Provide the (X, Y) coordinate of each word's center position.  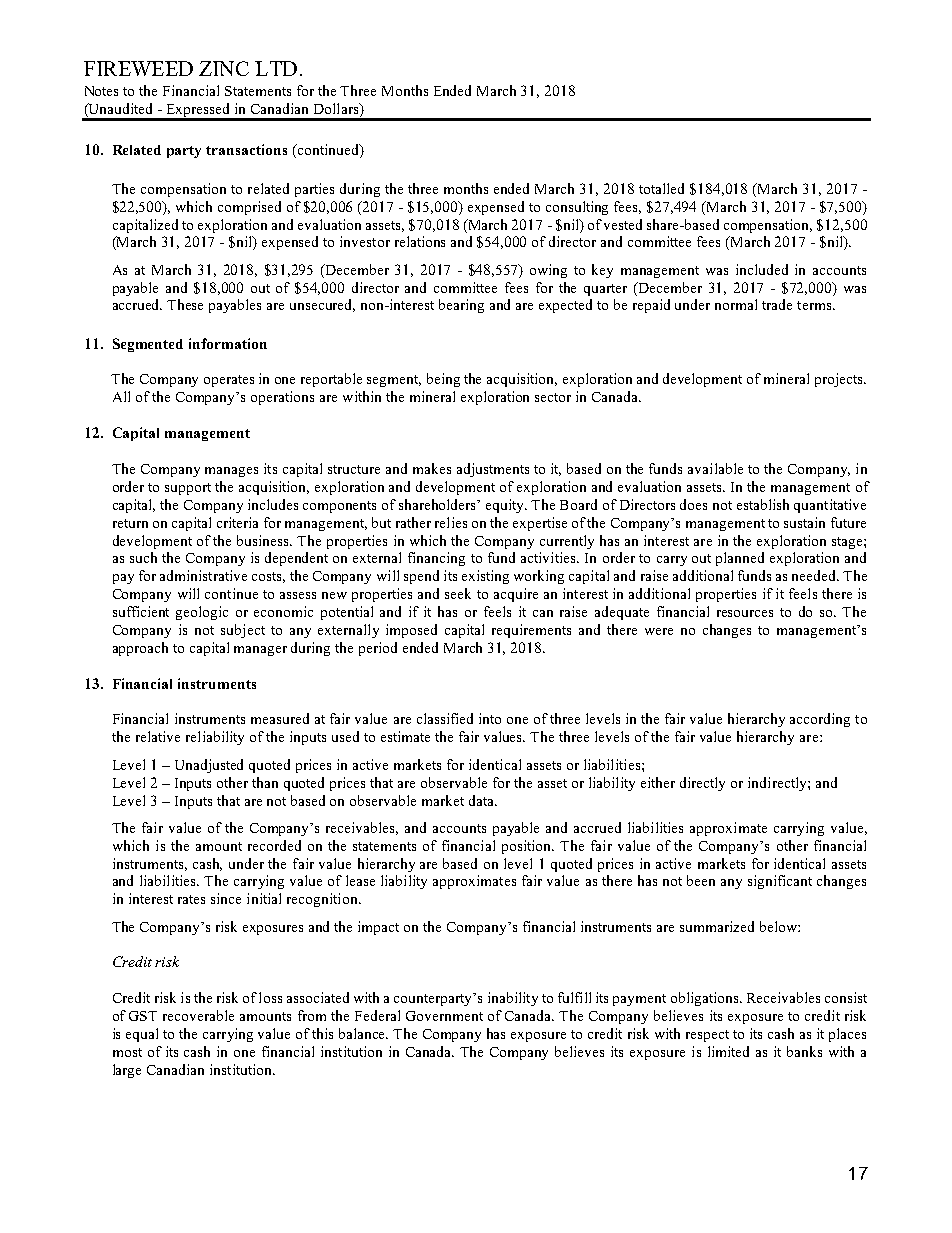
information (228, 343)
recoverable (198, 1015)
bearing (461, 306)
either (658, 782)
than (265, 782)
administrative (203, 575)
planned (740, 559)
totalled (661, 188)
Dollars (337, 108)
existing (485, 577)
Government (444, 1016)
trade (777, 304)
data (482, 800)
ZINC (224, 68)
